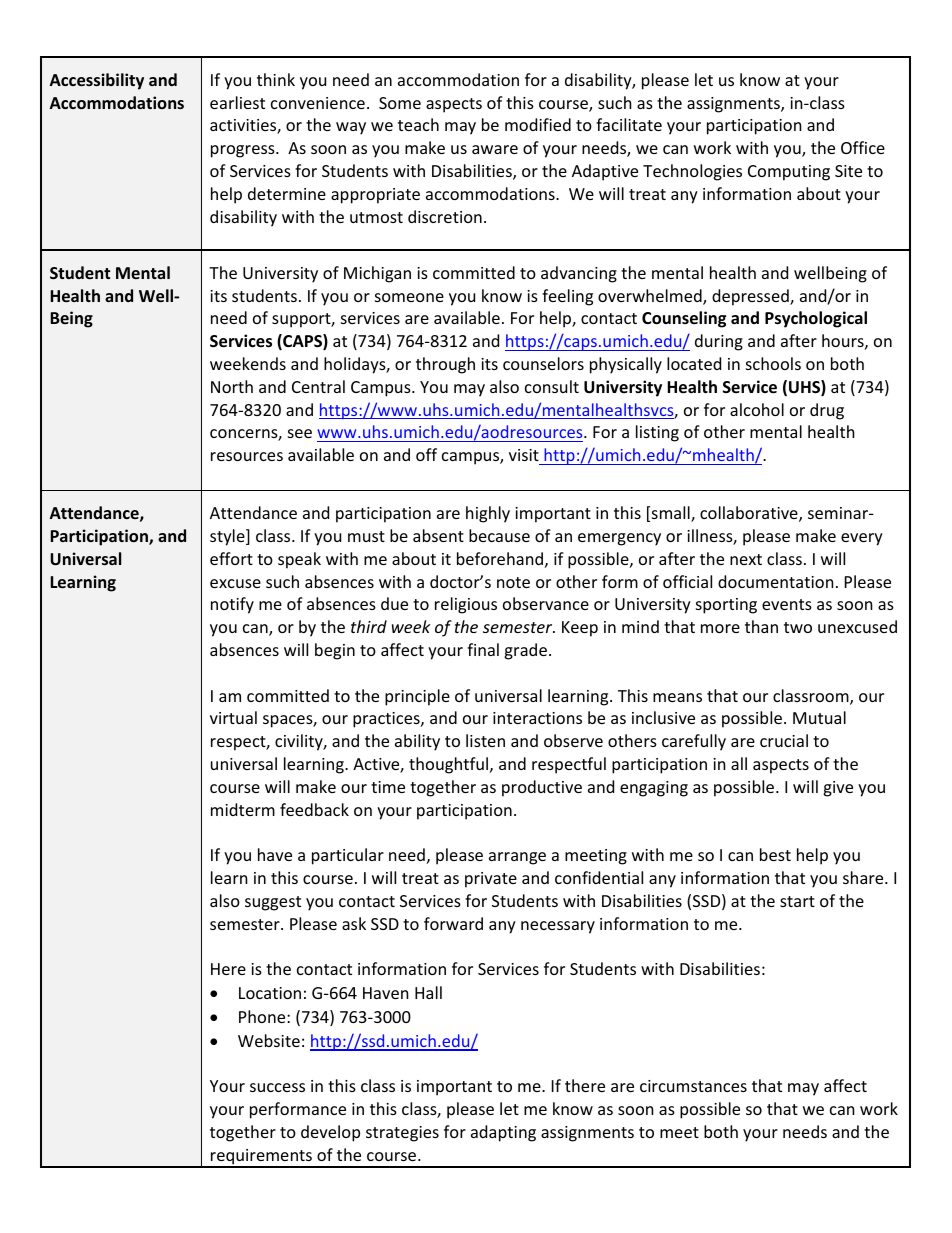 This page has width=952, height=1233. I want to click on than, so click(761, 626).
